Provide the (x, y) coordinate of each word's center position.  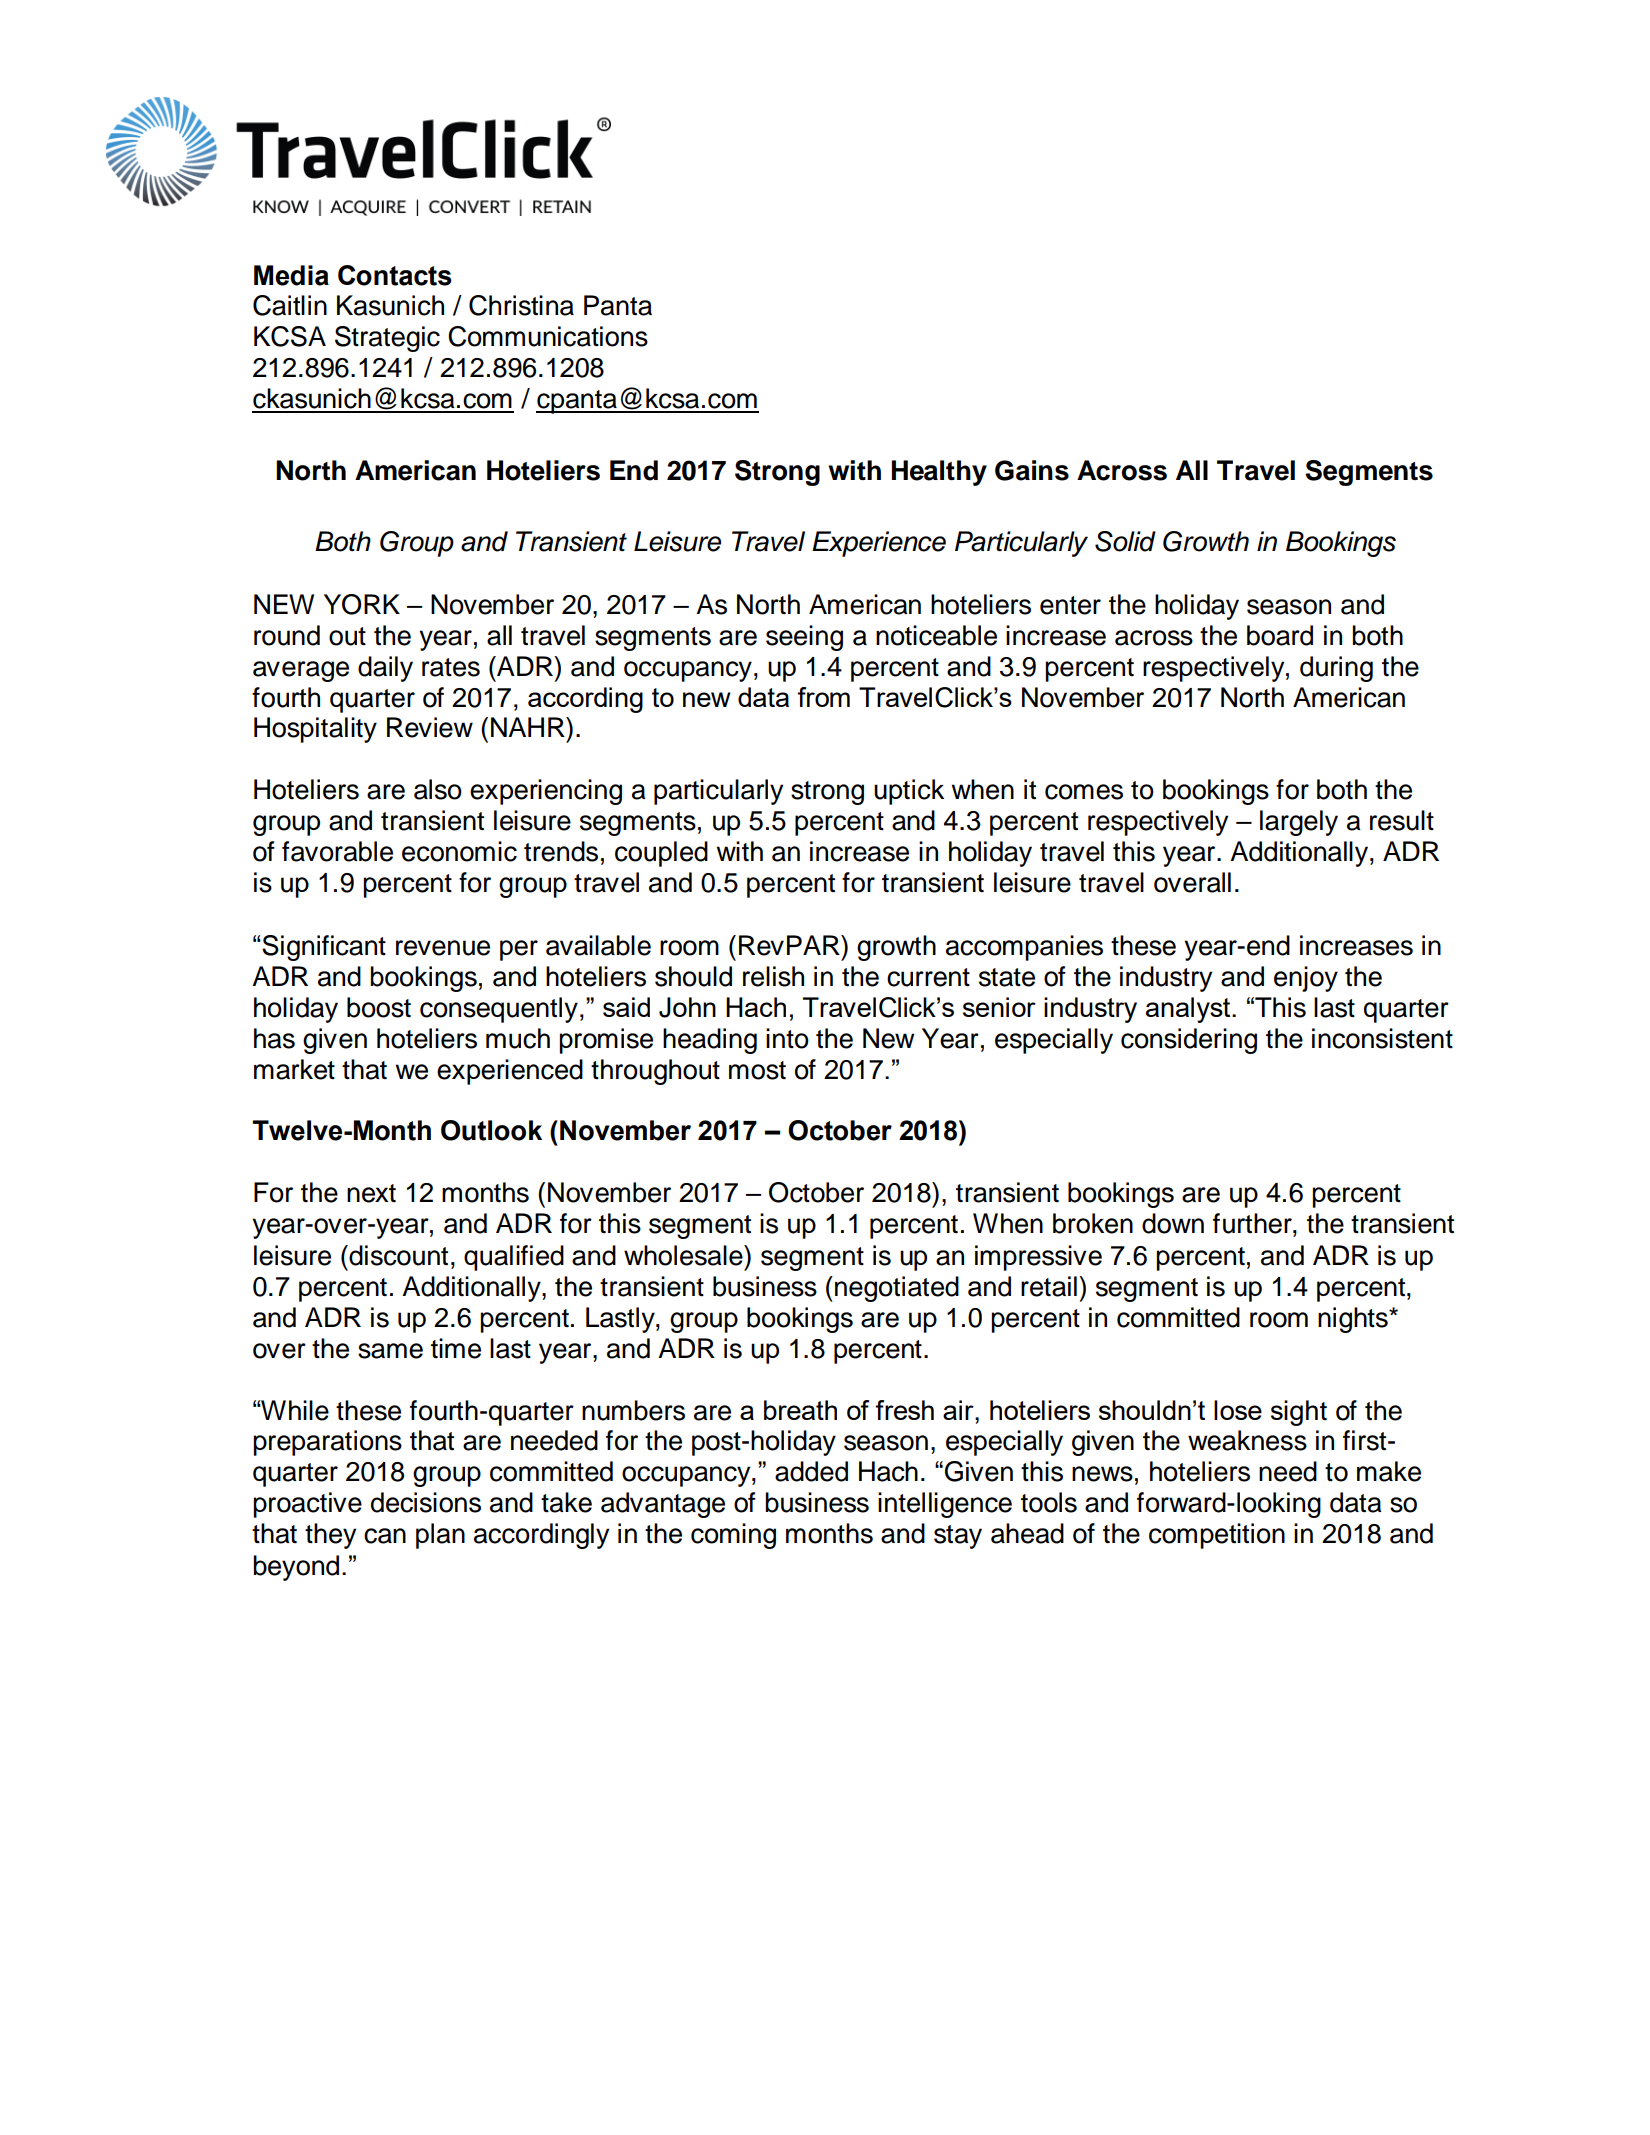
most (757, 1070)
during (1336, 669)
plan (440, 1536)
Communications (548, 336)
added (811, 1471)
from (823, 697)
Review (430, 727)
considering (1189, 1041)
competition (1217, 1536)
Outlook (491, 1130)
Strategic (387, 339)
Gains (1032, 470)
